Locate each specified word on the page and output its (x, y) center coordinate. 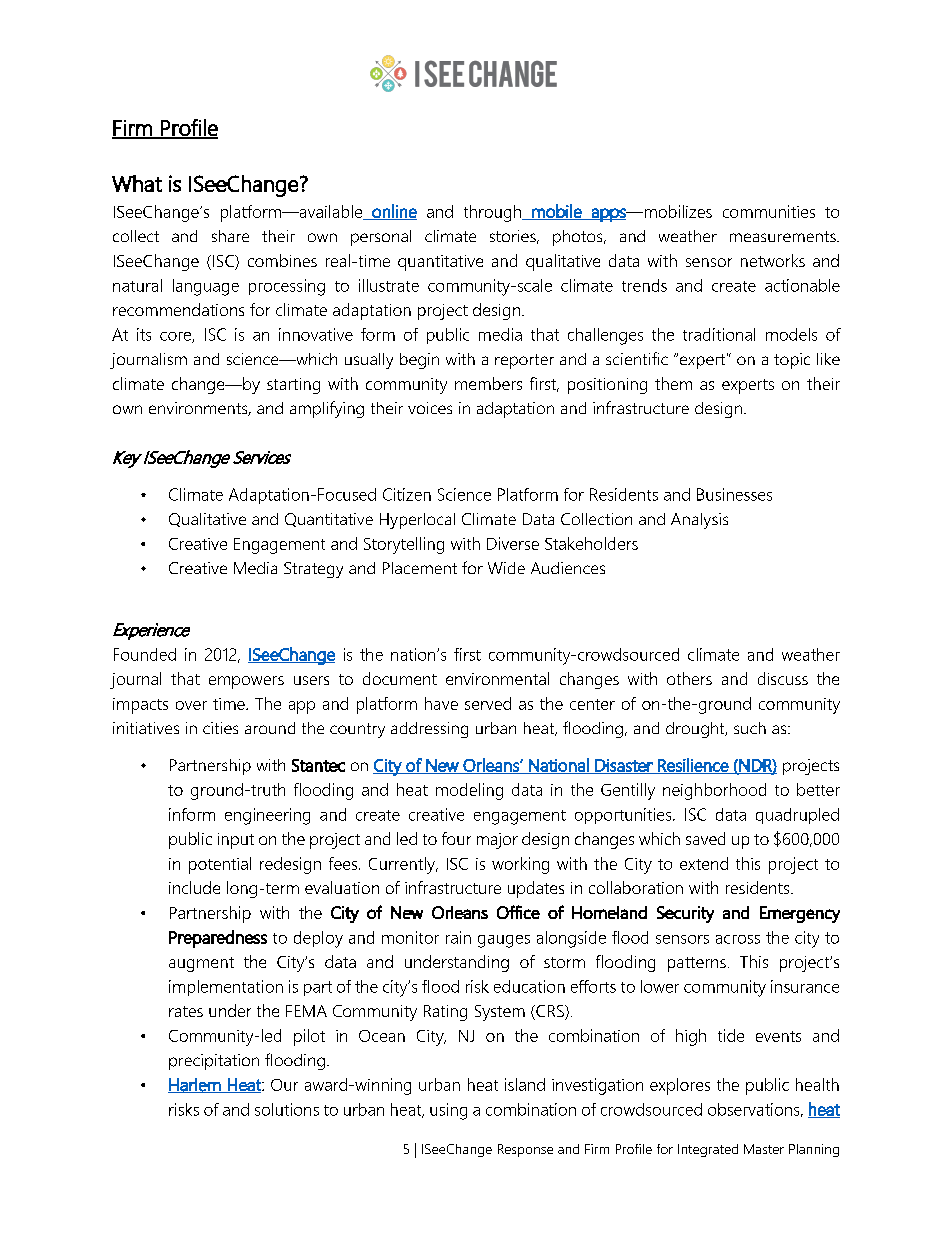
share (230, 236)
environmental (497, 678)
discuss (783, 678)
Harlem (195, 1085)
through (493, 213)
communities (769, 211)
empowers (246, 682)
